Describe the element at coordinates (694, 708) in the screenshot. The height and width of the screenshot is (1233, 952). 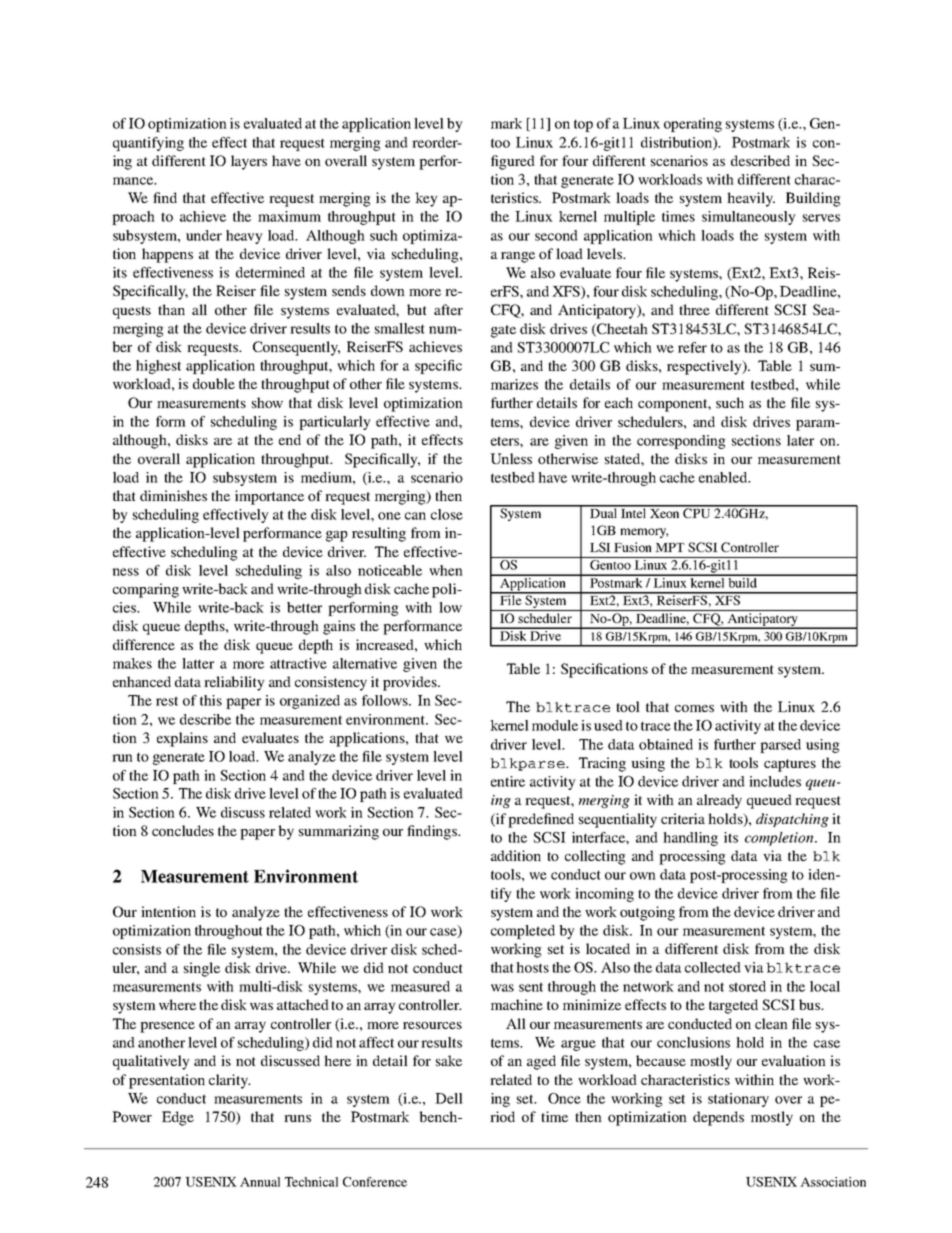
I see `comes` at that location.
